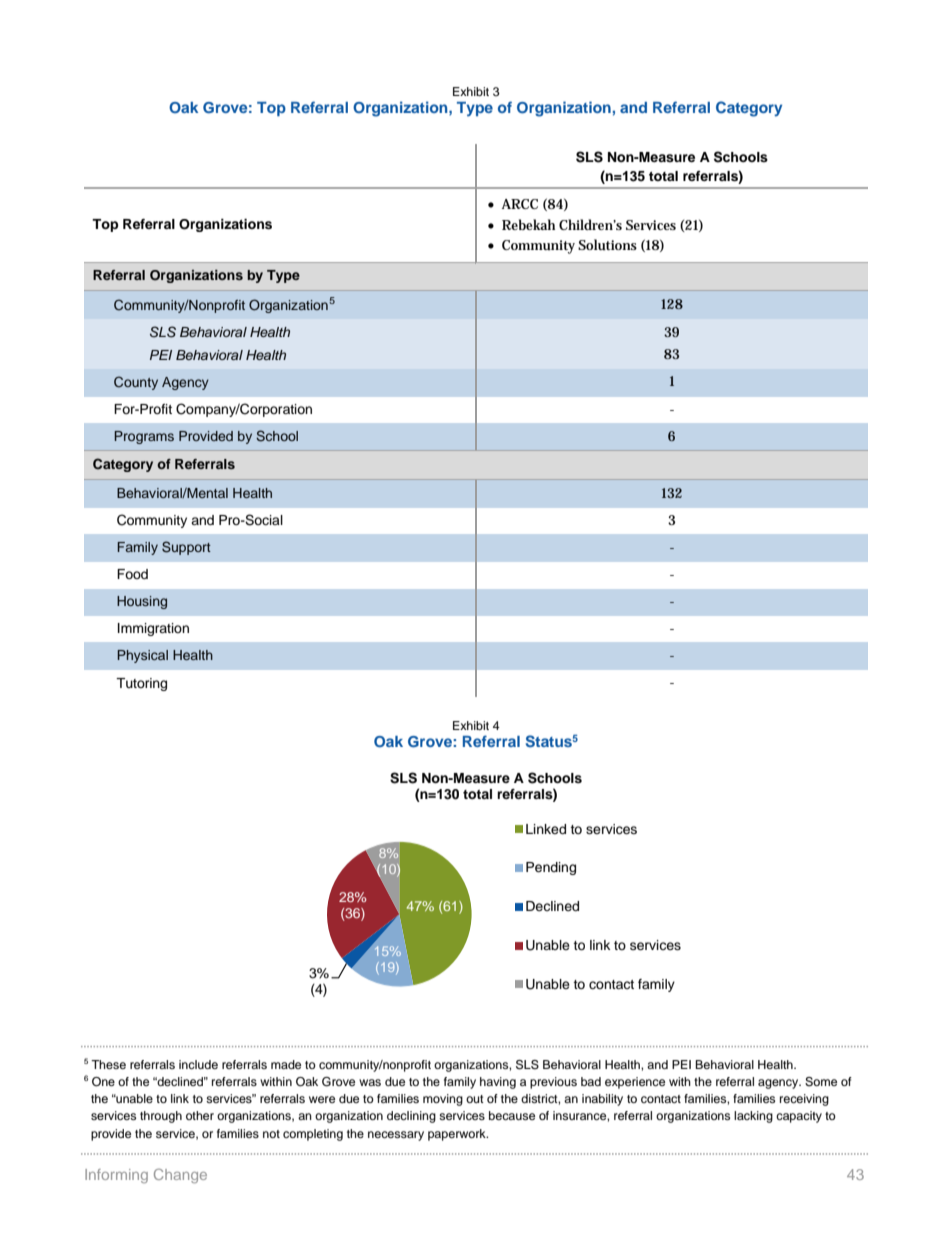 This image has height=1233, width=952. I want to click on Rebekah, so click(528, 224).
